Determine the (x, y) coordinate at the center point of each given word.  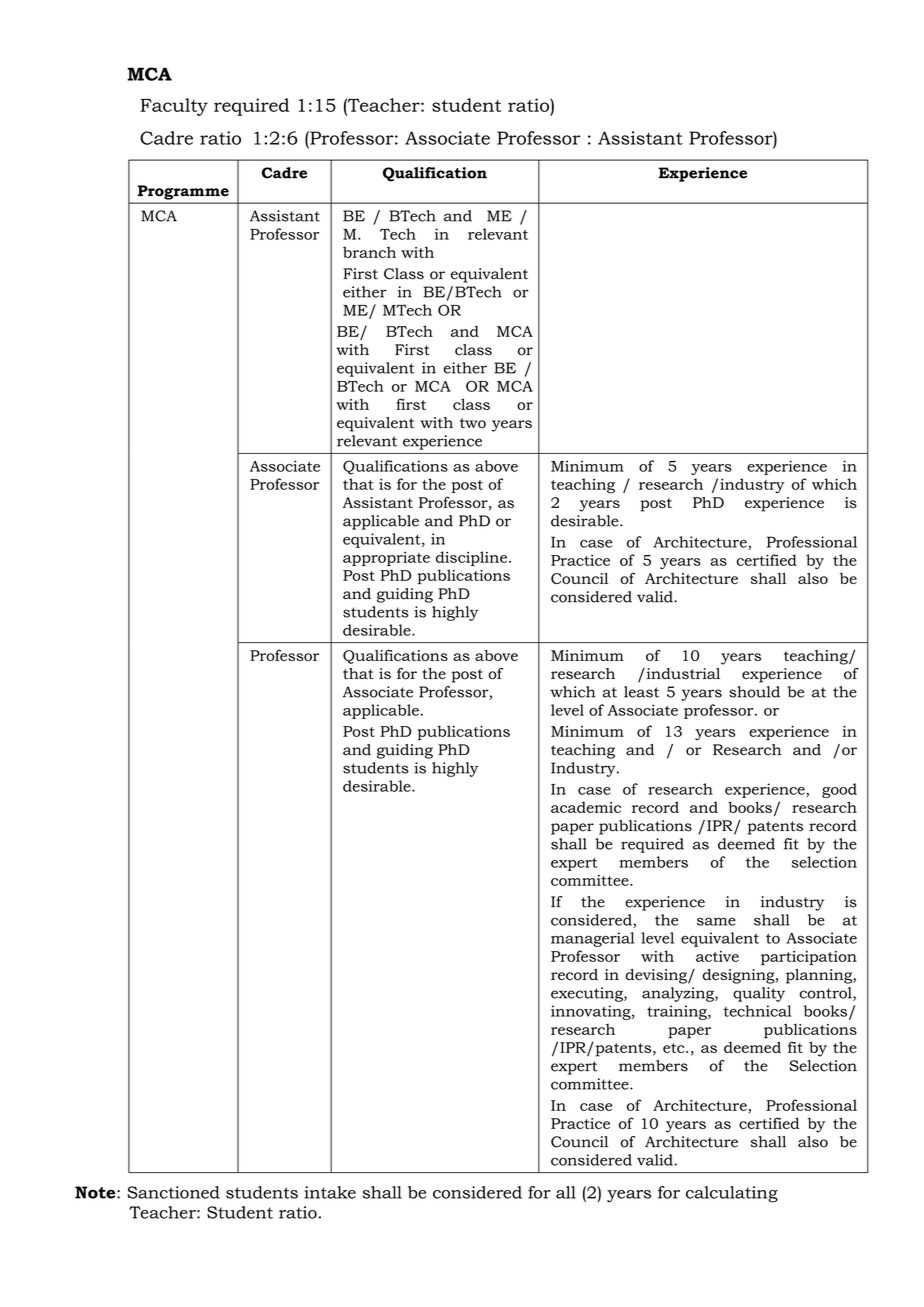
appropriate (386, 559)
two (473, 423)
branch (369, 252)
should (754, 692)
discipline (473, 558)
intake (330, 1192)
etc (675, 1048)
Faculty (174, 107)
